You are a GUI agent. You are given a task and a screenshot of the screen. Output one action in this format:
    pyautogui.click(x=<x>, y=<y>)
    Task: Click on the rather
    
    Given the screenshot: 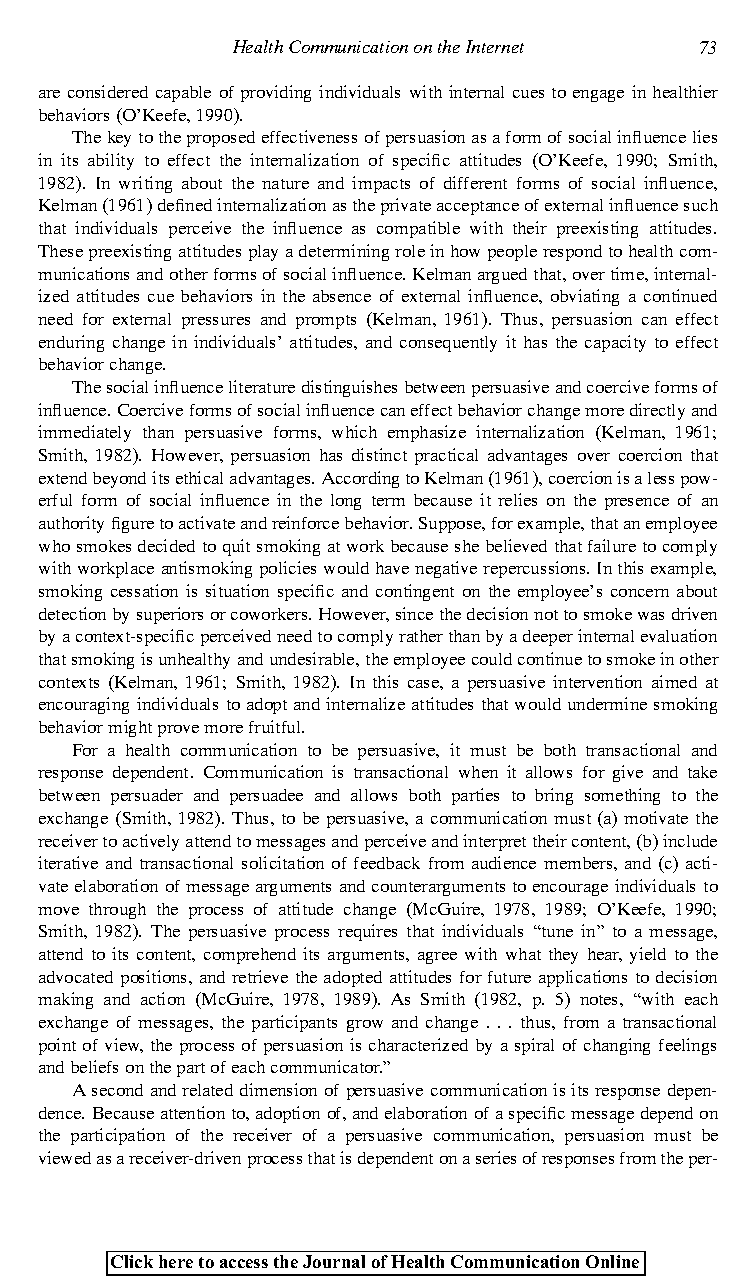 What is the action you would take?
    pyautogui.click(x=421, y=636)
